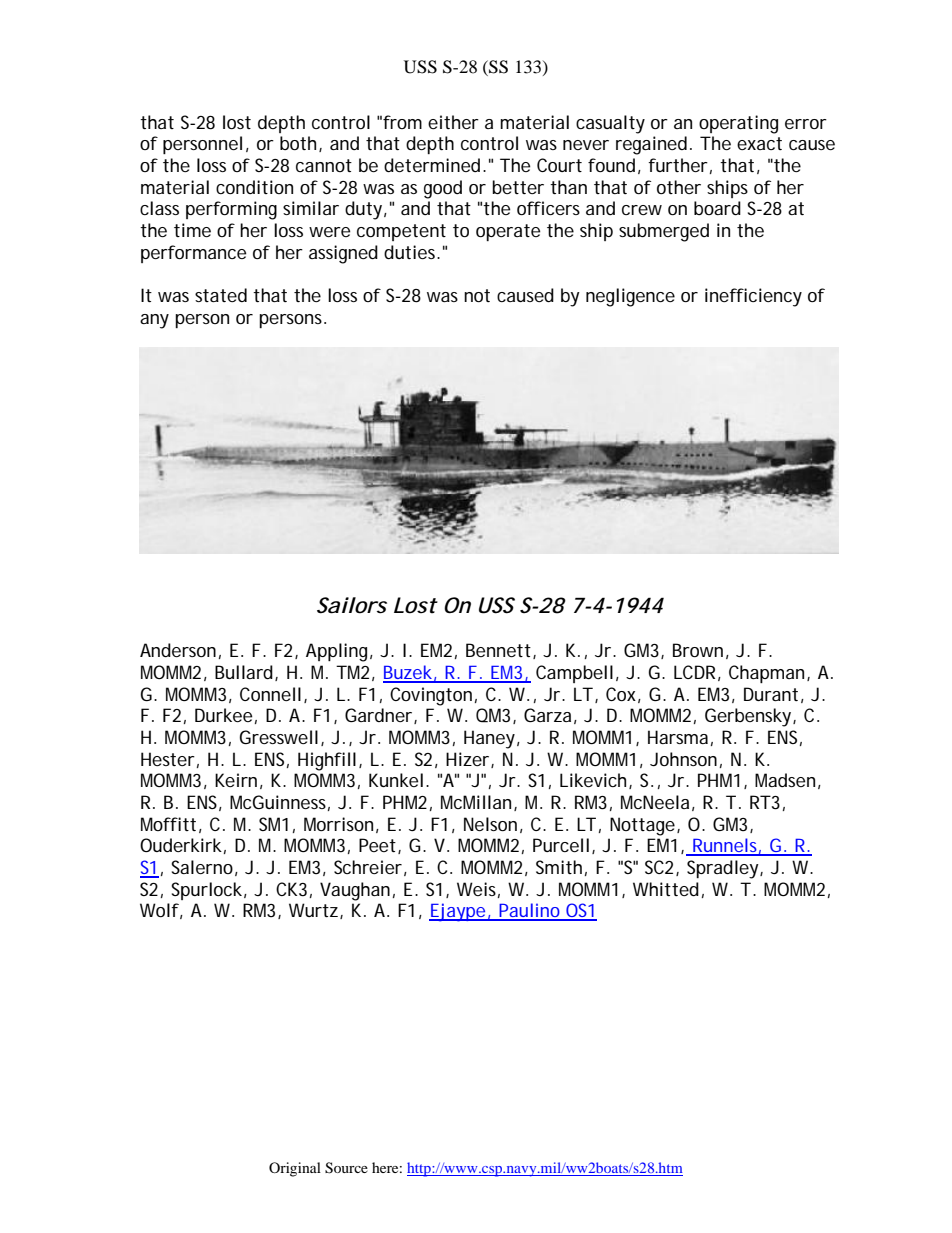  What do you see at coordinates (254, 187) in the screenshot?
I see `condition` at bounding box center [254, 187].
